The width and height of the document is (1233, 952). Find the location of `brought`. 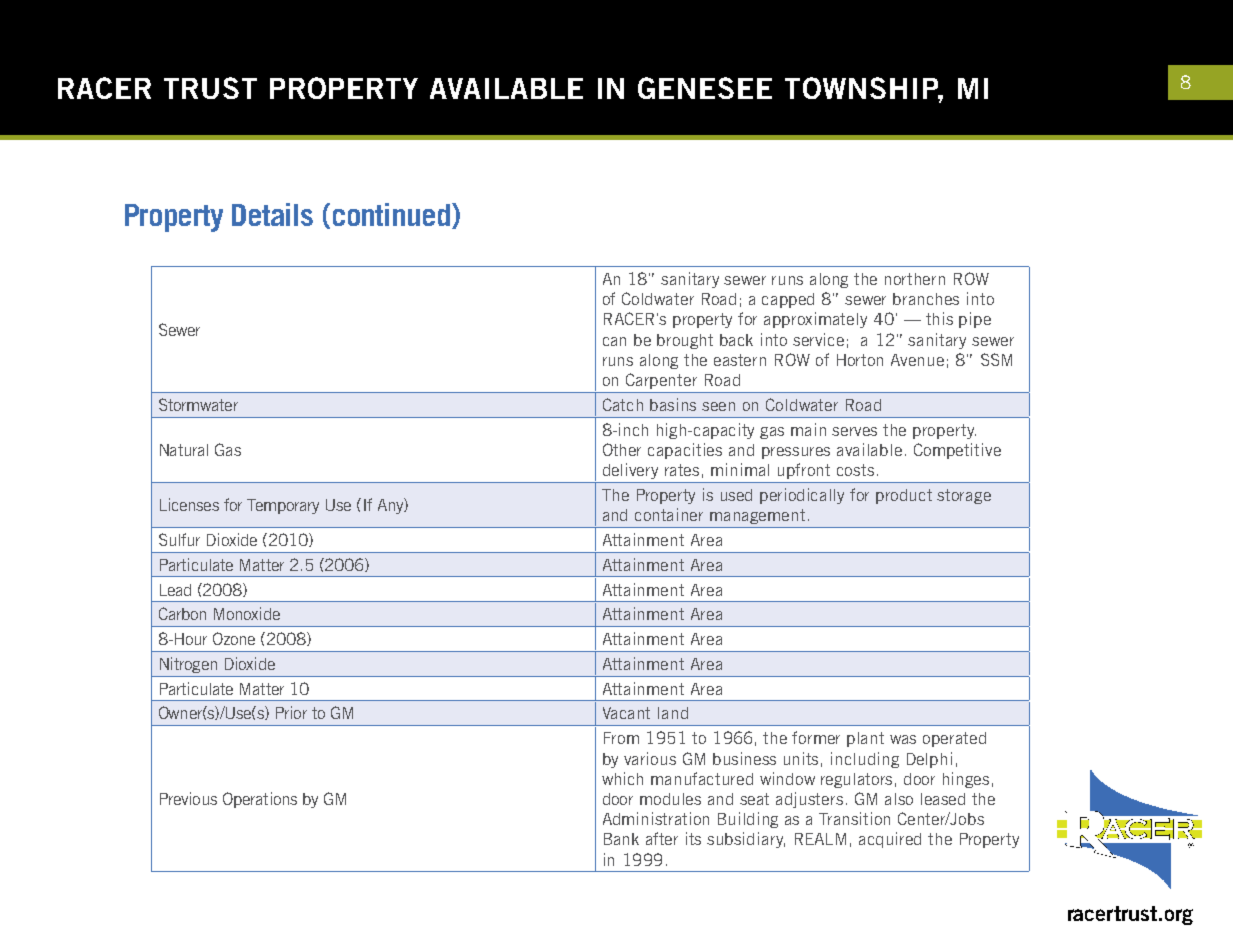

brought is located at coordinates (685, 341).
